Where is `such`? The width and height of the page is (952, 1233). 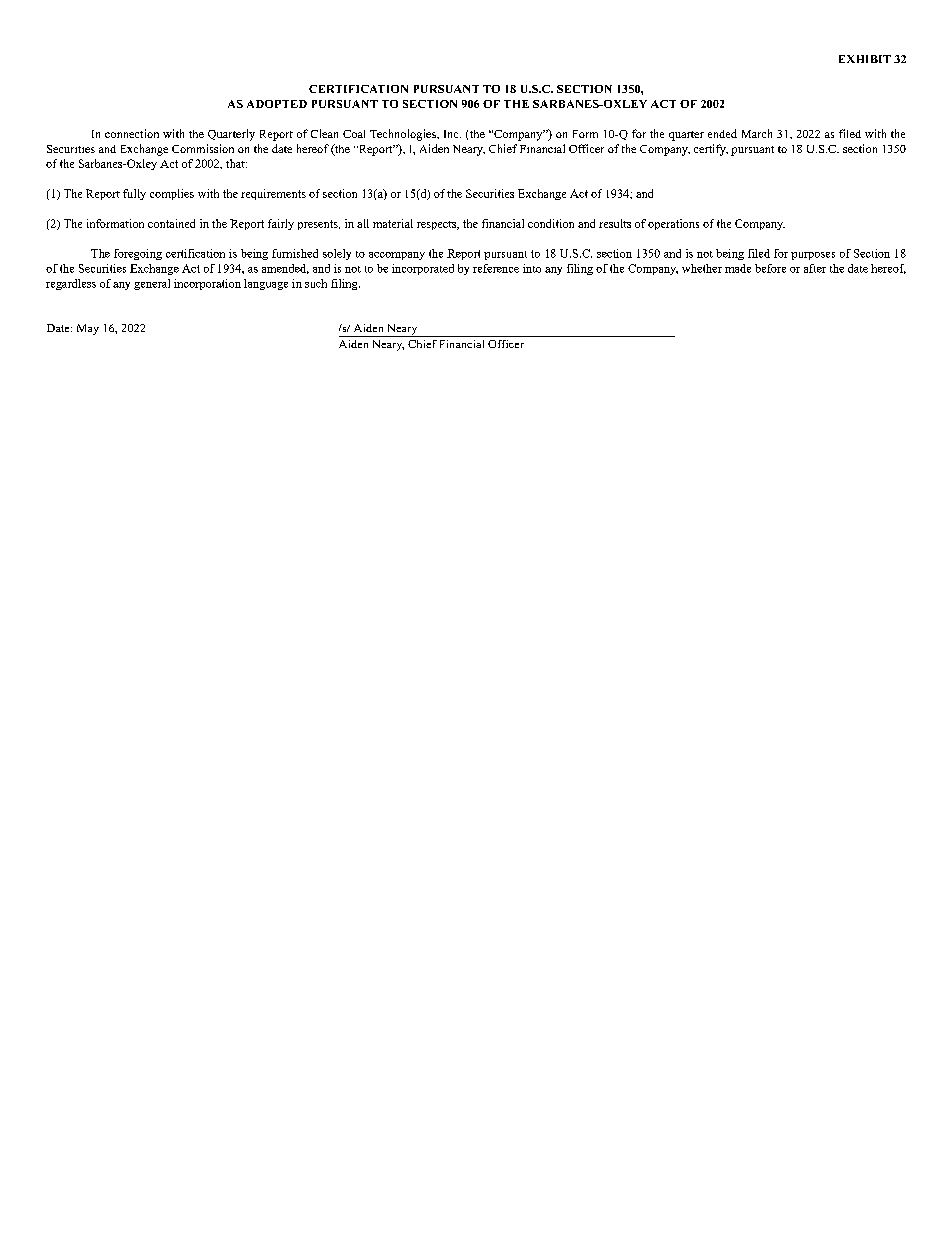
such is located at coordinates (316, 283).
